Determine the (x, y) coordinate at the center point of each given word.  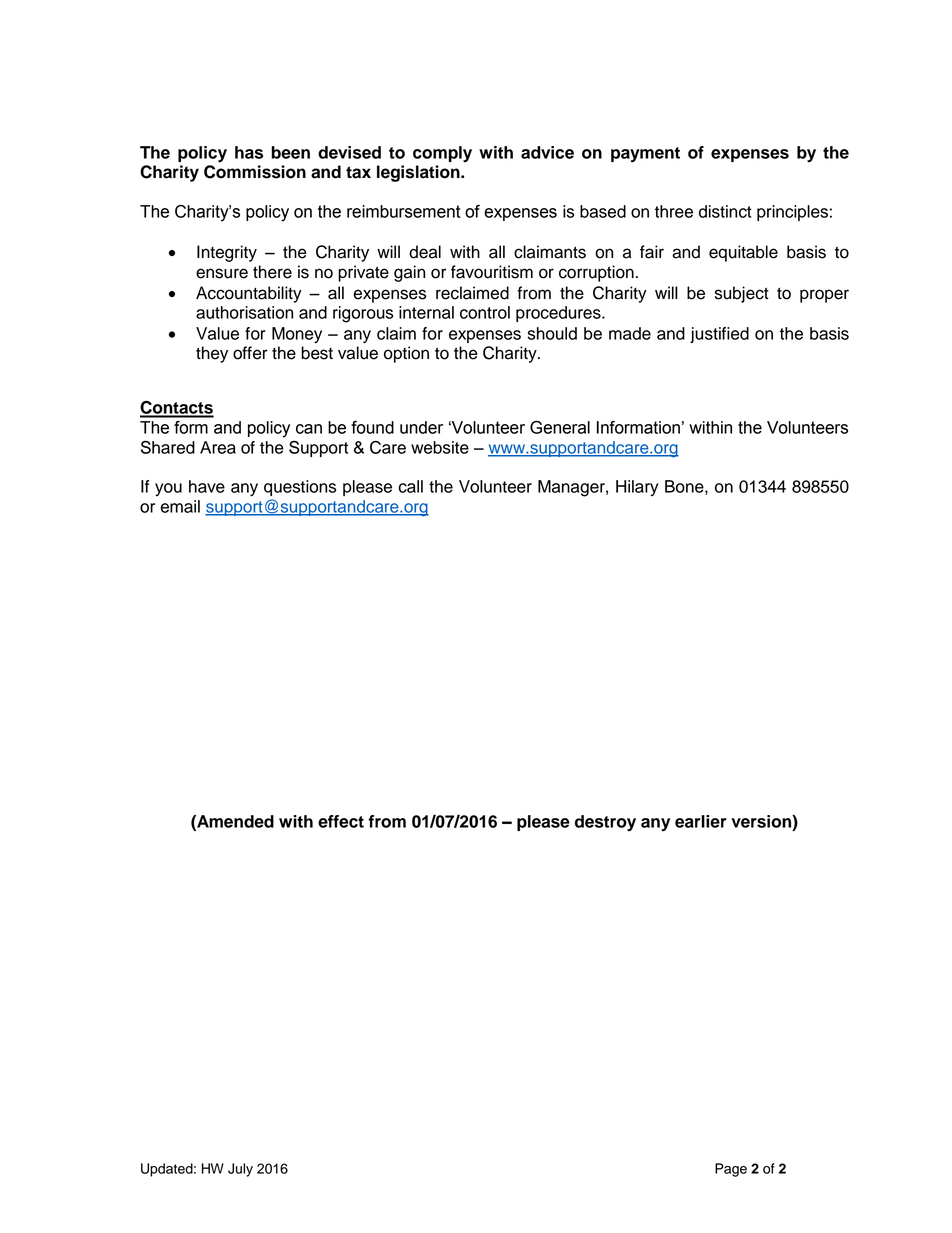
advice (547, 152)
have (207, 486)
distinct (725, 211)
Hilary (637, 488)
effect (341, 821)
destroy (605, 823)
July (240, 1170)
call (411, 486)
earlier (701, 821)
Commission (255, 172)
